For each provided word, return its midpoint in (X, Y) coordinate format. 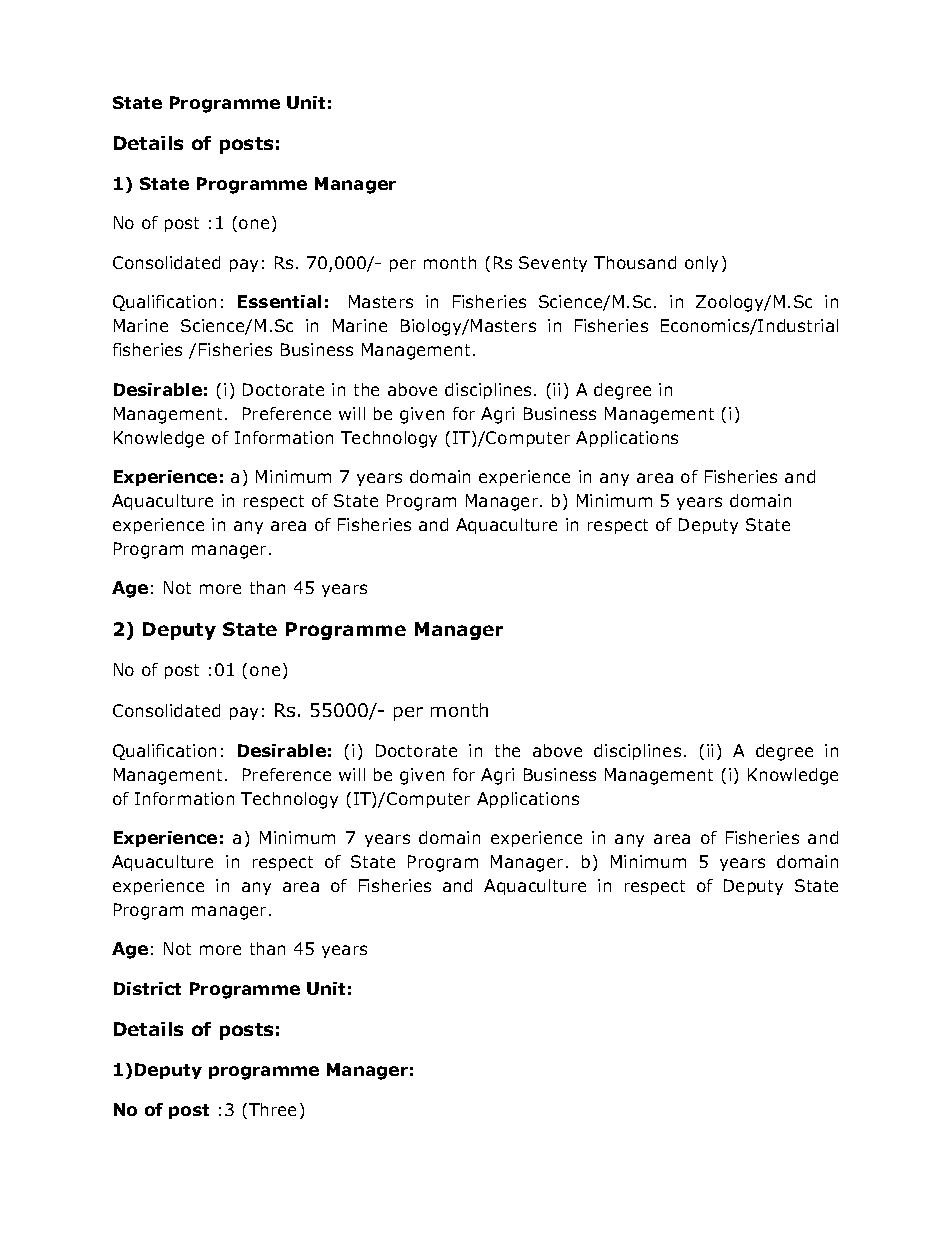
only (701, 264)
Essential (279, 301)
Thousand (635, 262)
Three (272, 1109)
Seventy (553, 264)
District (147, 988)
